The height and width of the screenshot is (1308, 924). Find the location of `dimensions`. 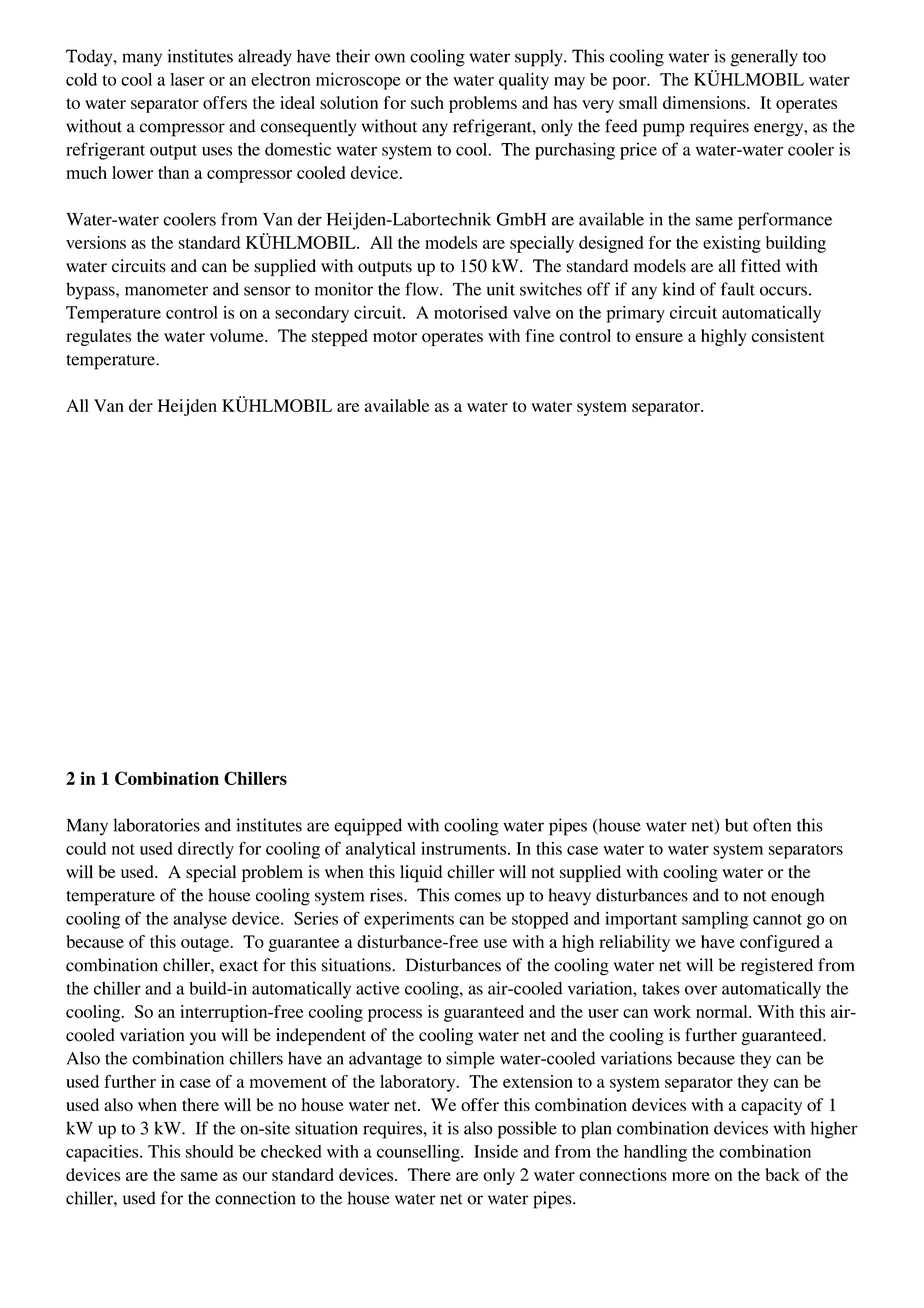

dimensions is located at coordinates (705, 102).
